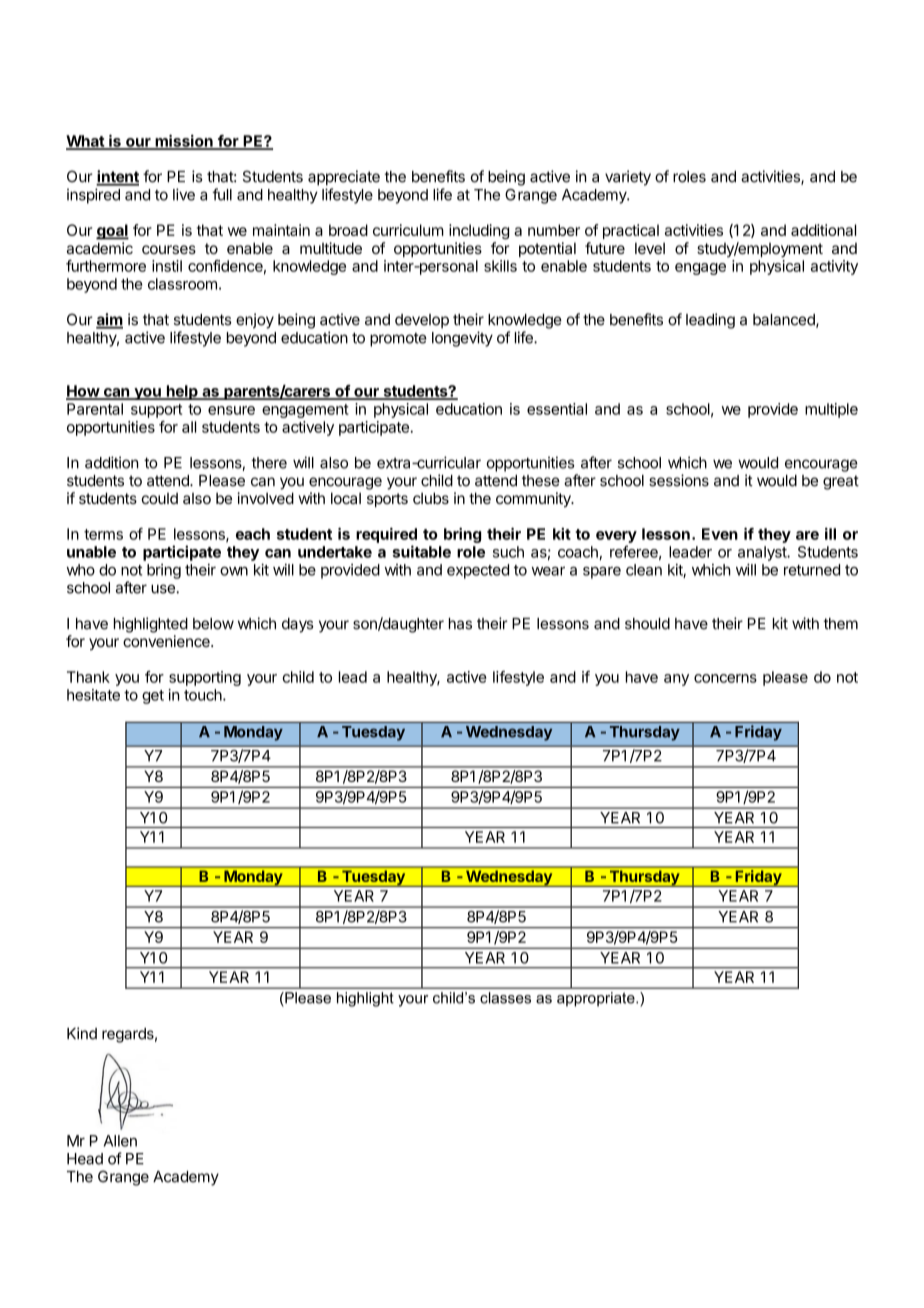 The image size is (924, 1308). Describe the element at coordinates (597, 999) in the document. I see `appropriate` at that location.
